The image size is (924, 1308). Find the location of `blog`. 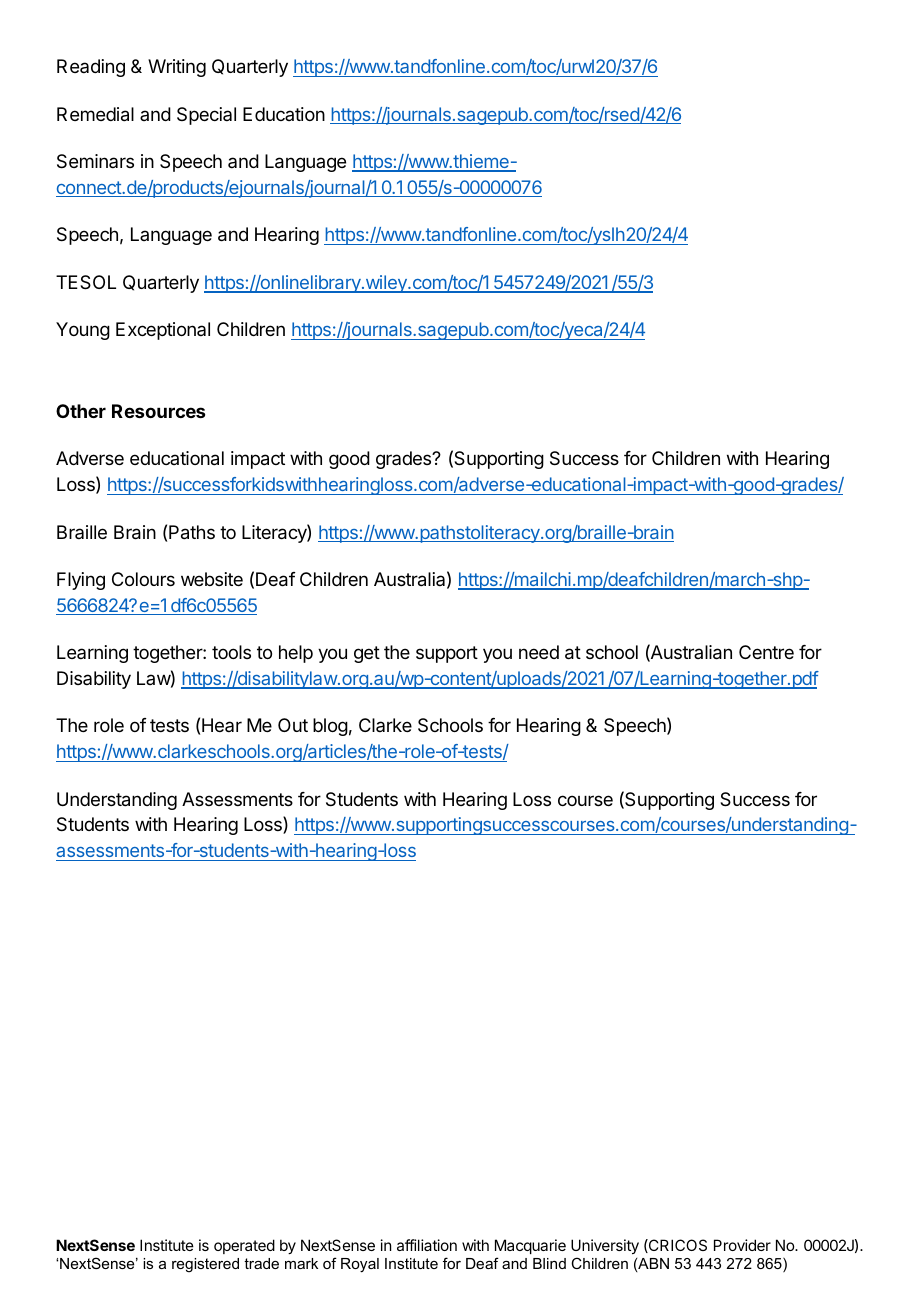

blog is located at coordinates (330, 727).
